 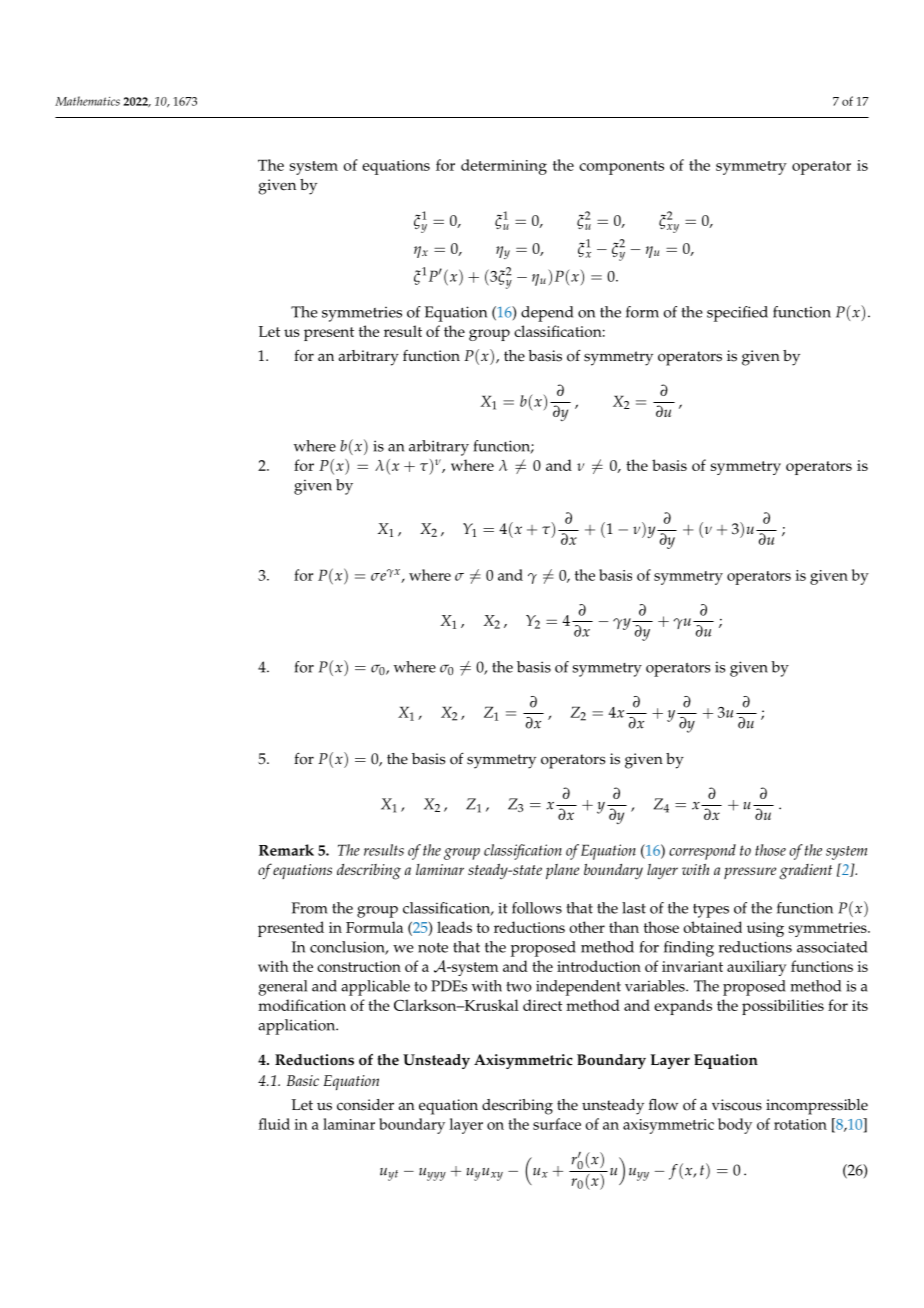 What do you see at coordinates (537, 908) in the screenshot?
I see `follows` at bounding box center [537, 908].
